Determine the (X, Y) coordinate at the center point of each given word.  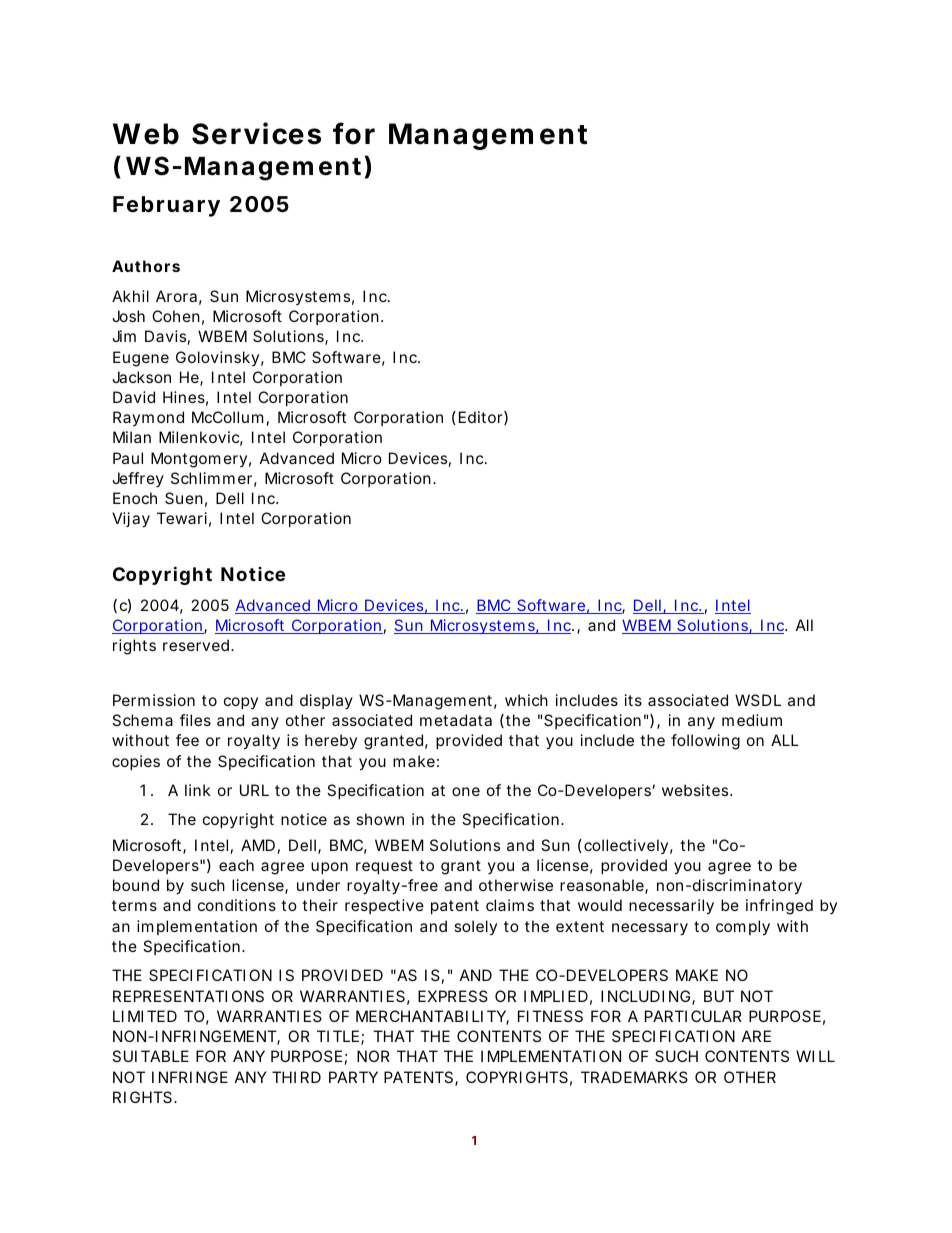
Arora (176, 296)
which (526, 700)
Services (256, 133)
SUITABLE (150, 1056)
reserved (196, 645)
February (166, 206)
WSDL (758, 700)
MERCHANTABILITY (431, 1016)
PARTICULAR (693, 1016)
